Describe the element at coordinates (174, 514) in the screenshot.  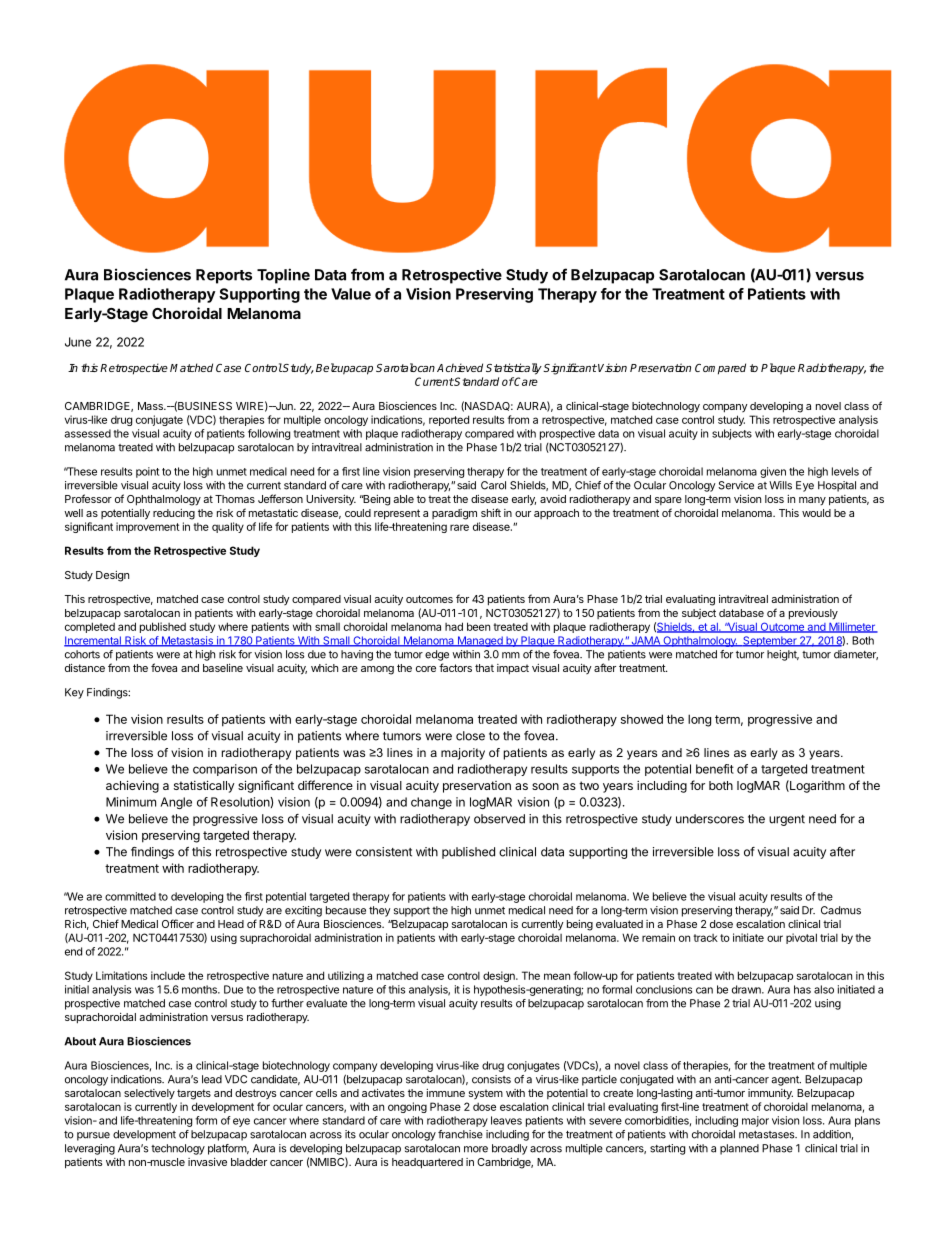
I see `reducing` at that location.
